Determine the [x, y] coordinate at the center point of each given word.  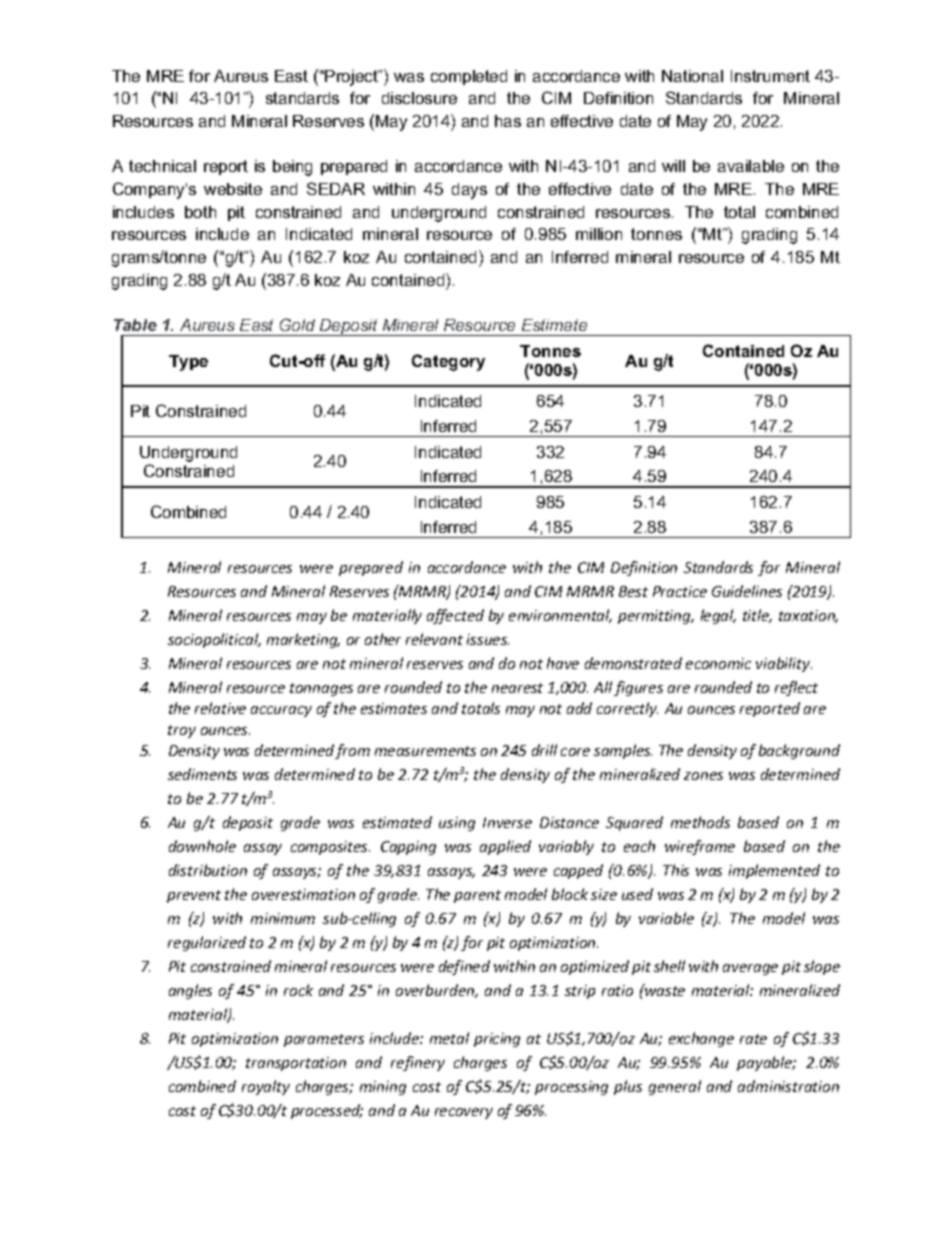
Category [448, 362]
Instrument [770, 76]
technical [162, 166]
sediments [202, 774]
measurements [425, 751]
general [675, 1087]
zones [703, 776]
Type [188, 363]
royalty [266, 1087]
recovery [464, 1113]
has [508, 121]
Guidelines [747, 591]
